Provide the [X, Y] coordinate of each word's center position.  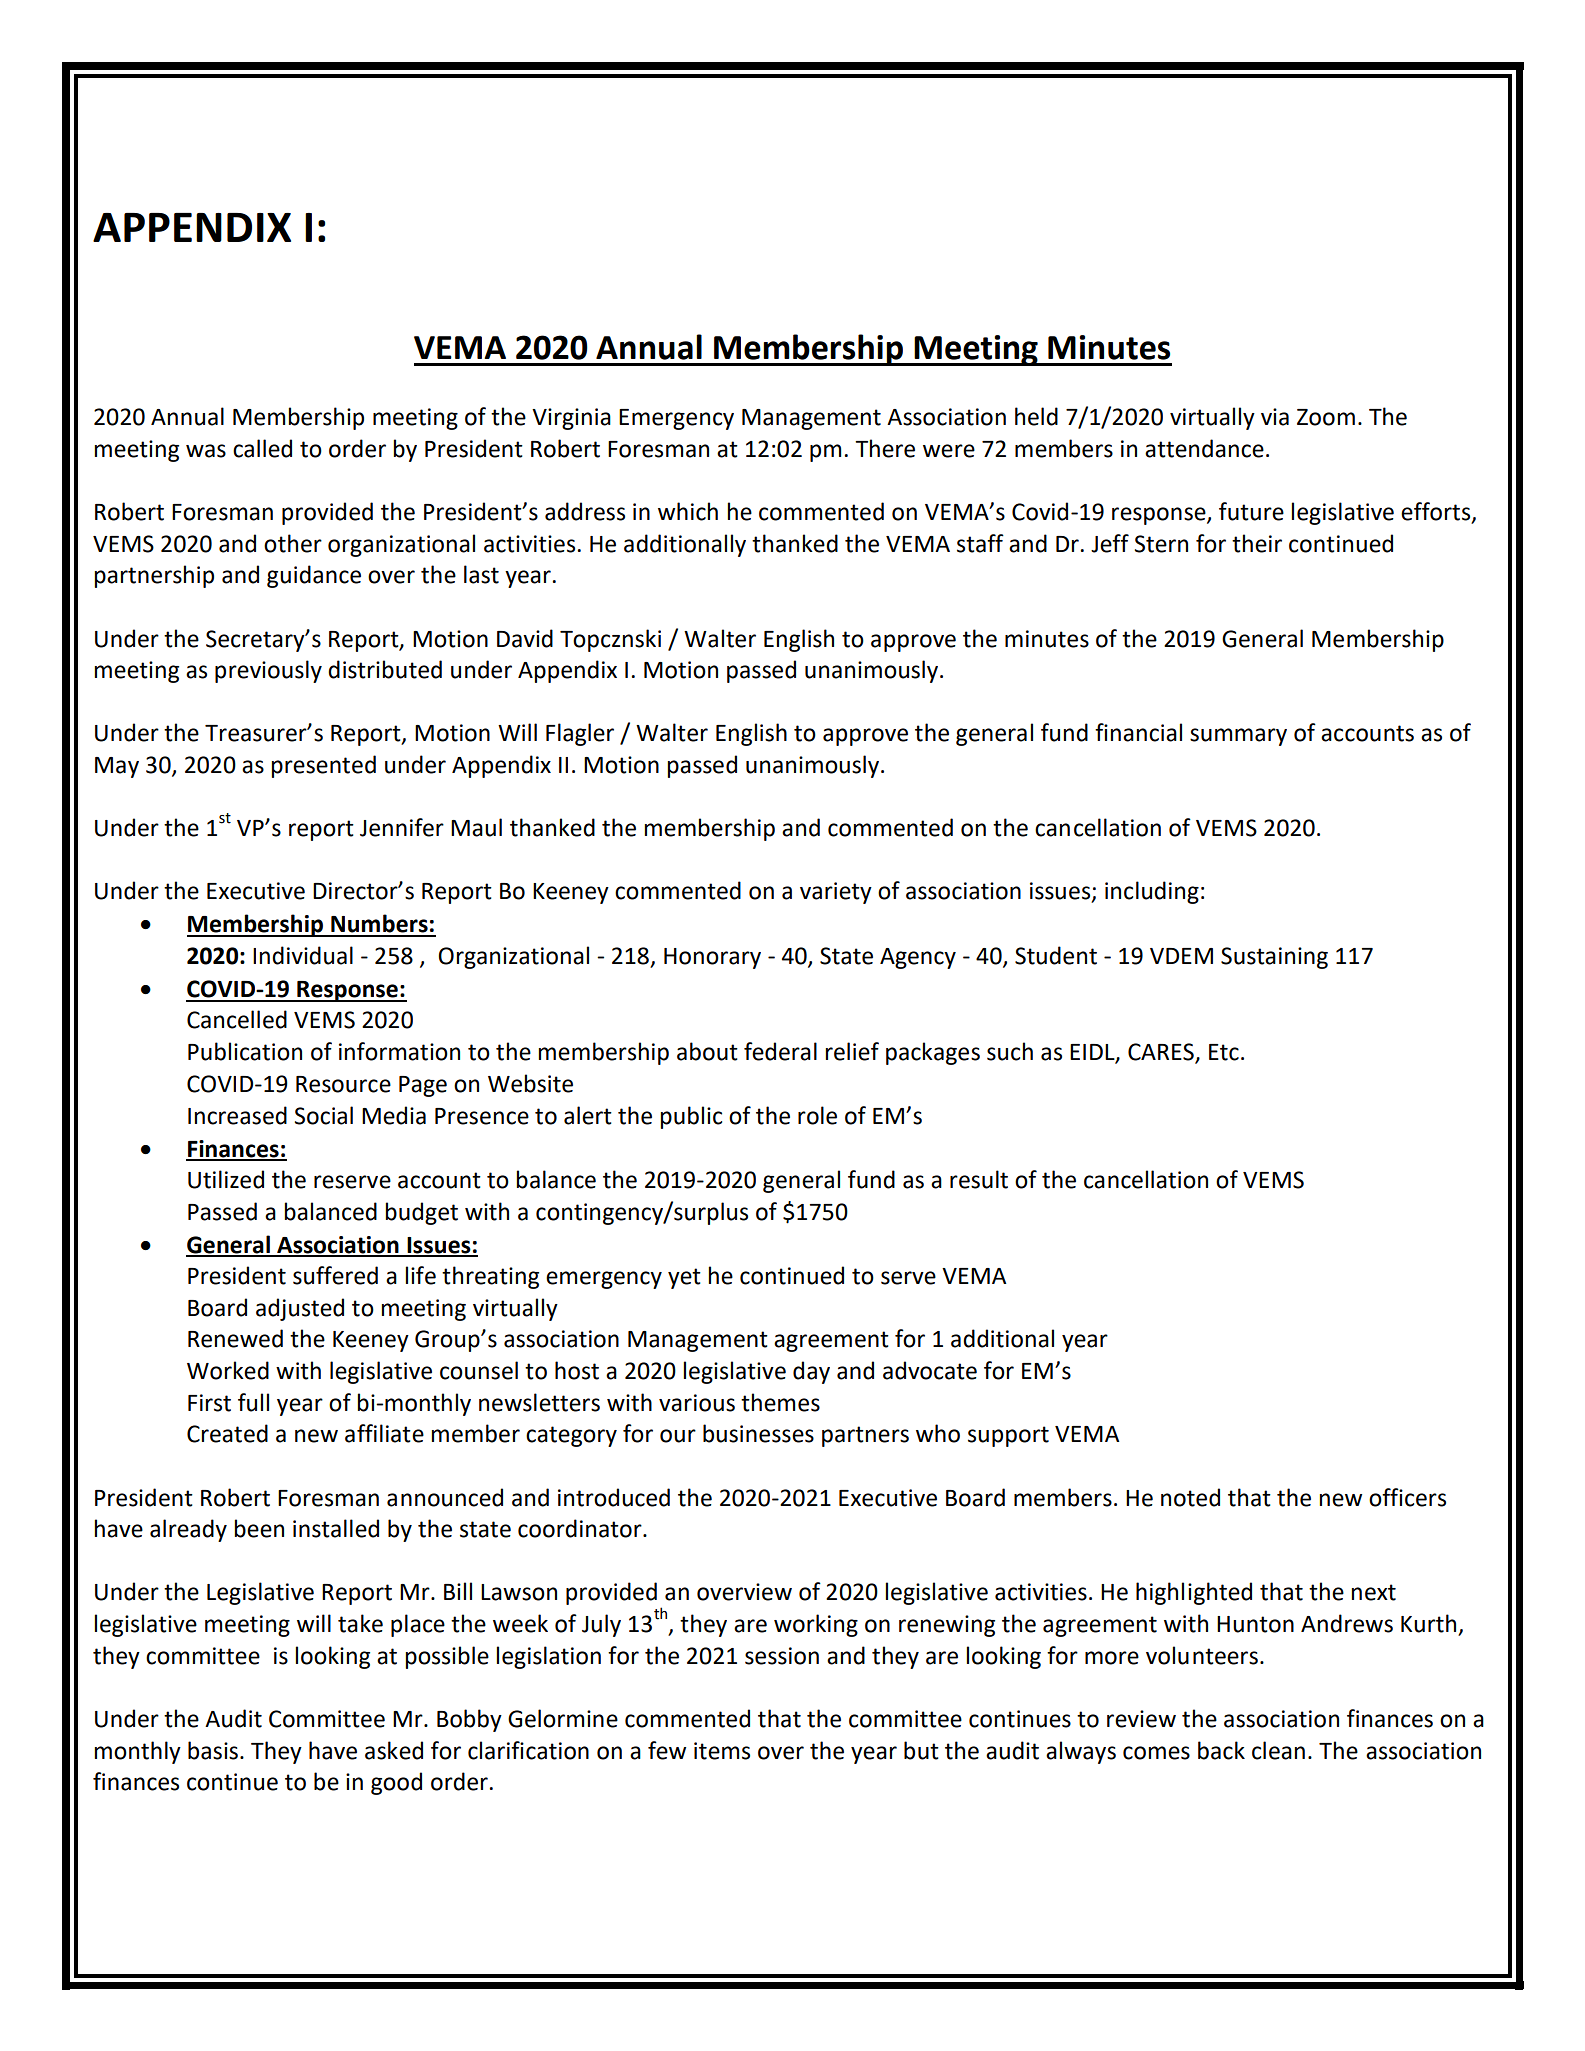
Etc [1224, 1052]
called [262, 448]
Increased [237, 1115]
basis [213, 1750]
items [722, 1751]
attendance [1204, 448]
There [885, 448]
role [817, 1115]
